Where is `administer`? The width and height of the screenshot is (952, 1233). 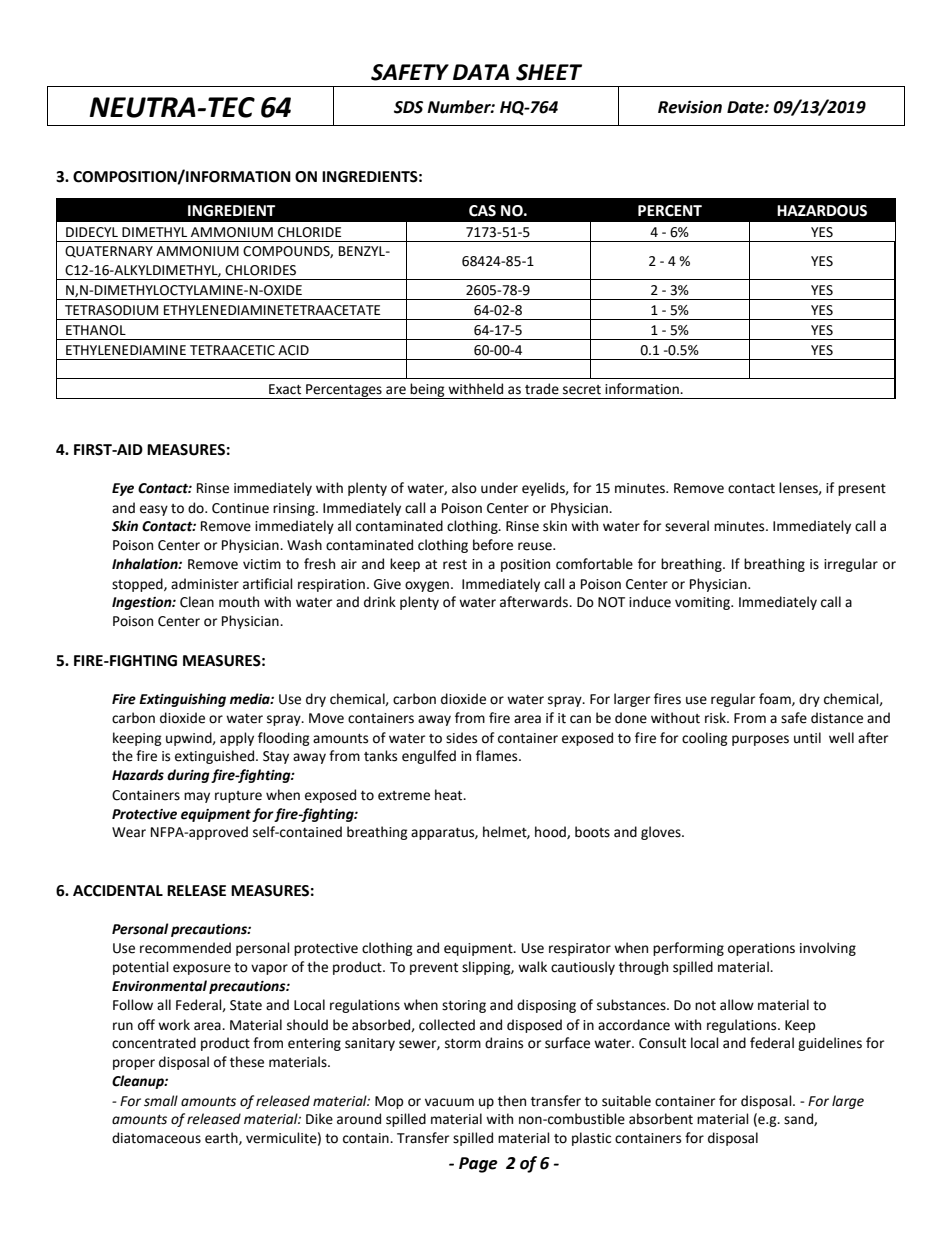
administer is located at coordinates (205, 584).
